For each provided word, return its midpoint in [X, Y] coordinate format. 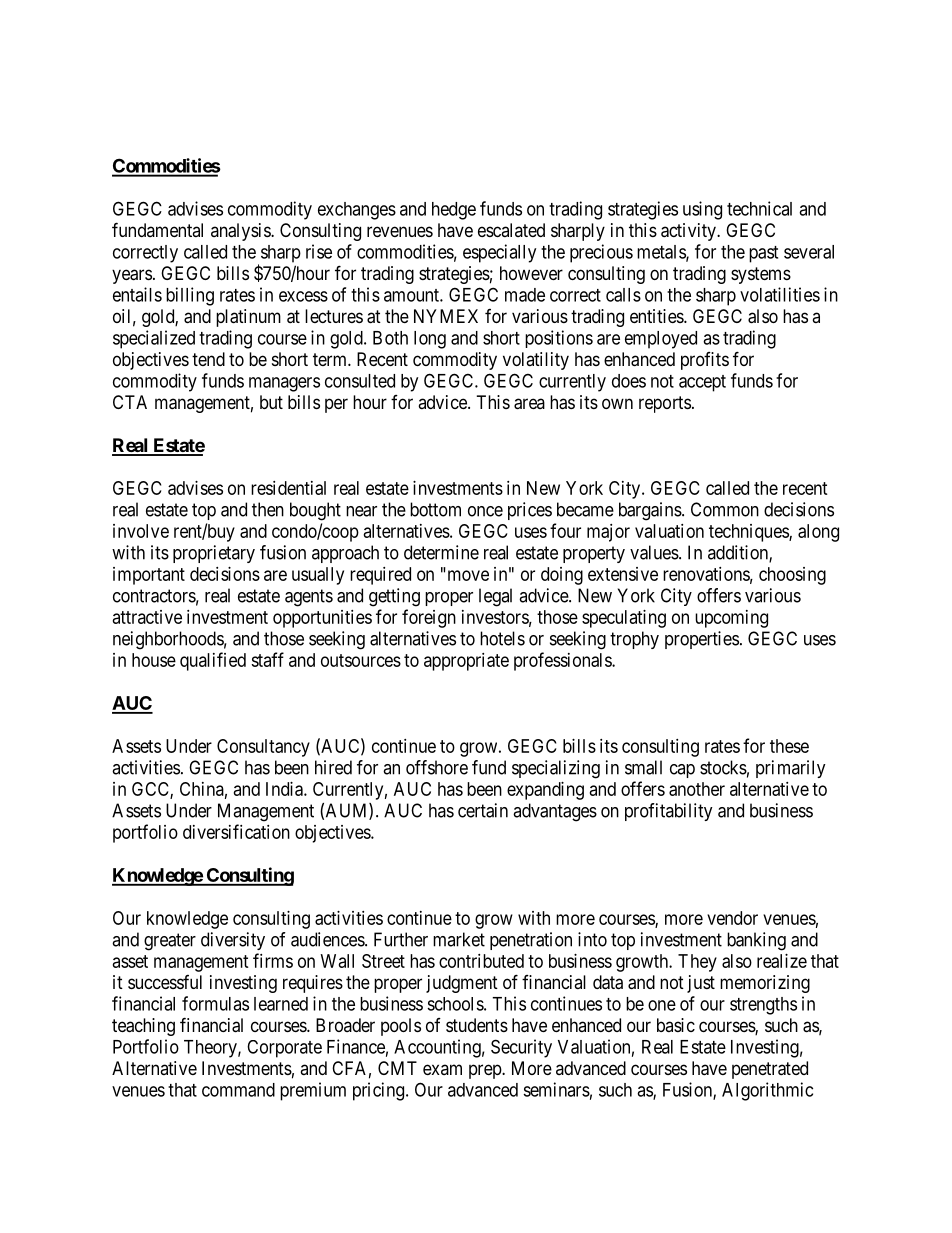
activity [689, 232]
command [238, 1090]
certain [483, 810]
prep [486, 1071]
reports [665, 404]
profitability [669, 812]
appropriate [466, 662]
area [529, 404]
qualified [213, 661]
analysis [241, 232]
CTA [130, 402]
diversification [236, 831]
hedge [454, 211]
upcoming [731, 619]
